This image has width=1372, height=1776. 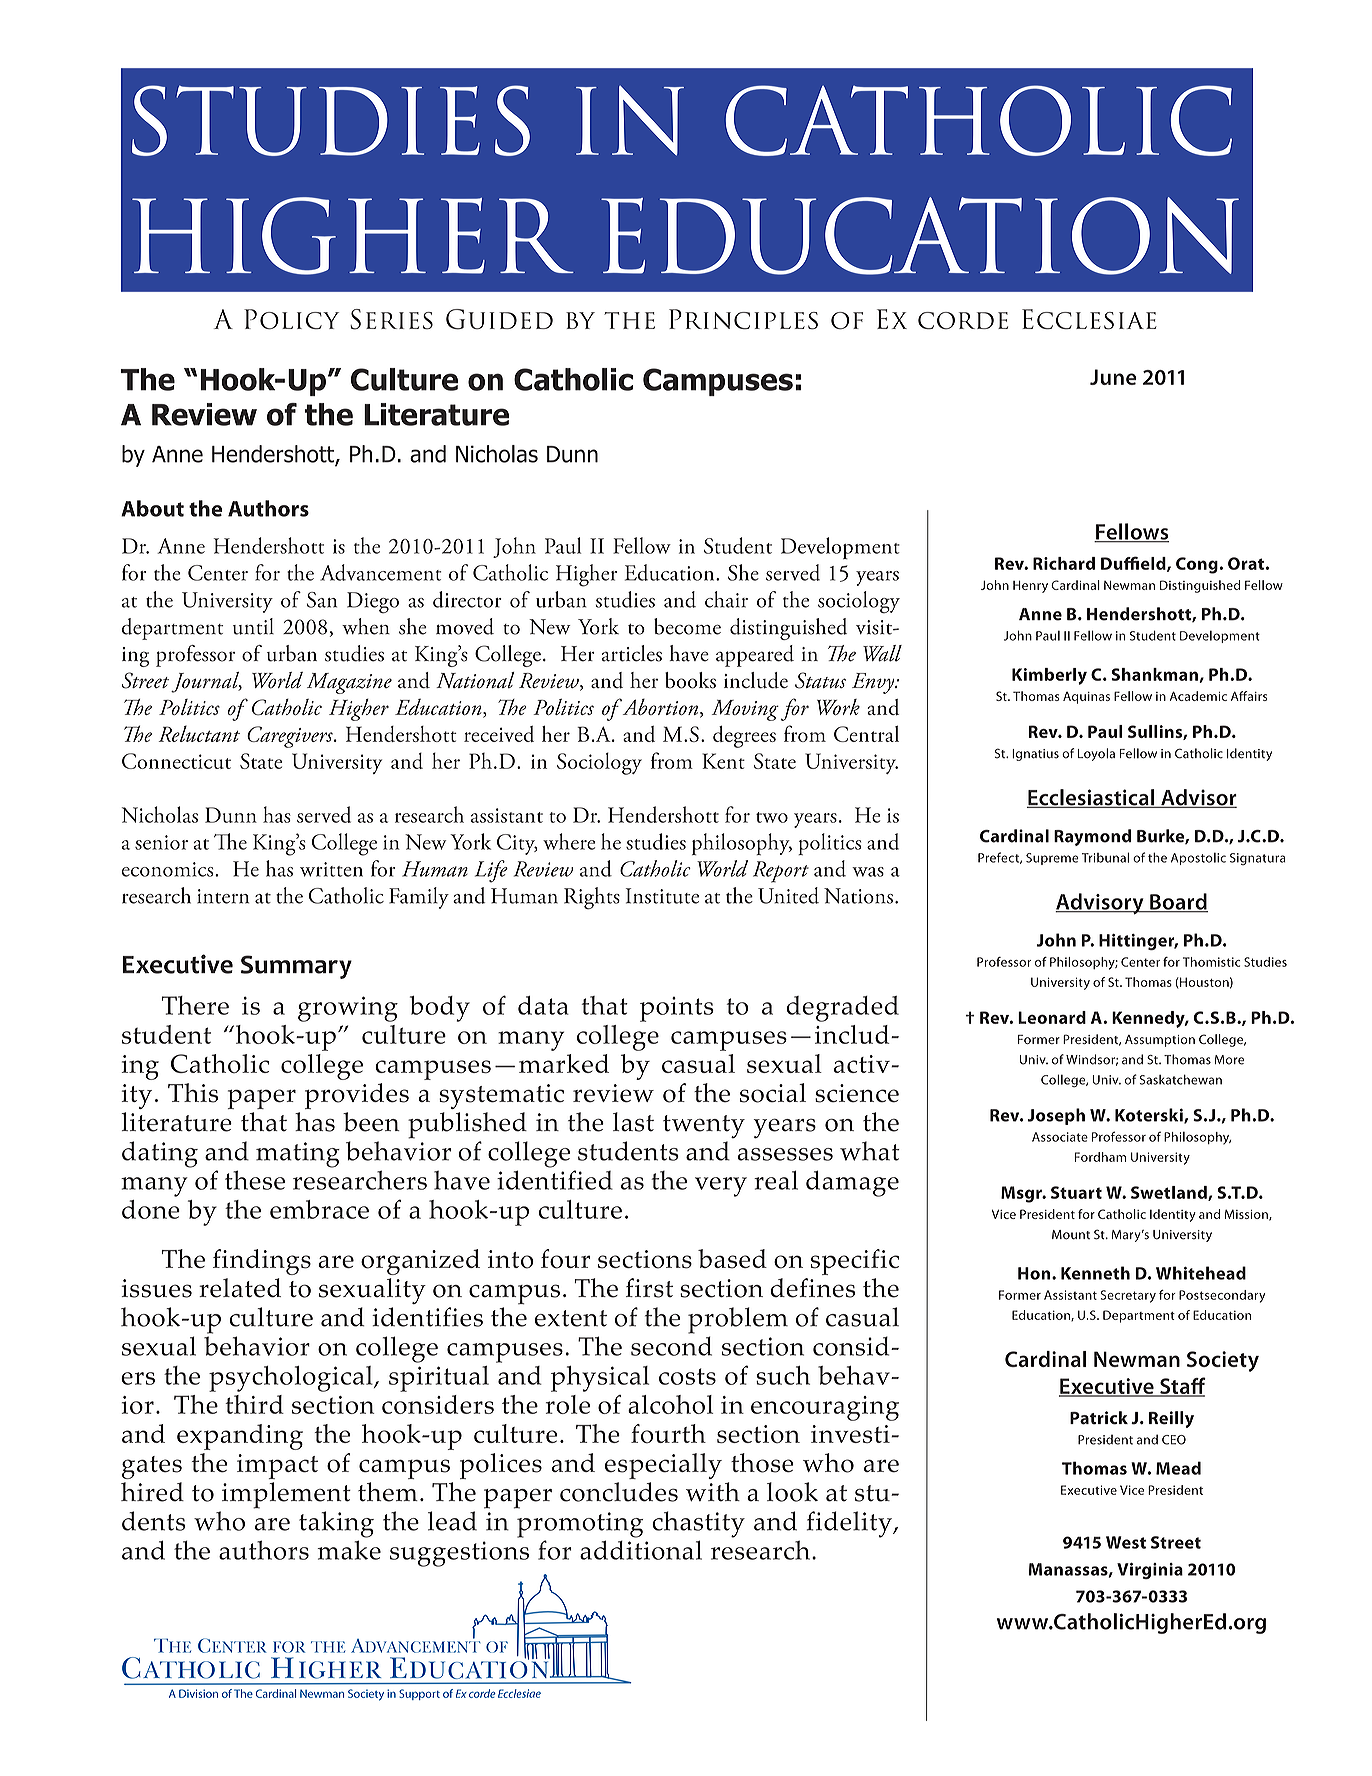 I want to click on findings, so click(x=262, y=1262).
